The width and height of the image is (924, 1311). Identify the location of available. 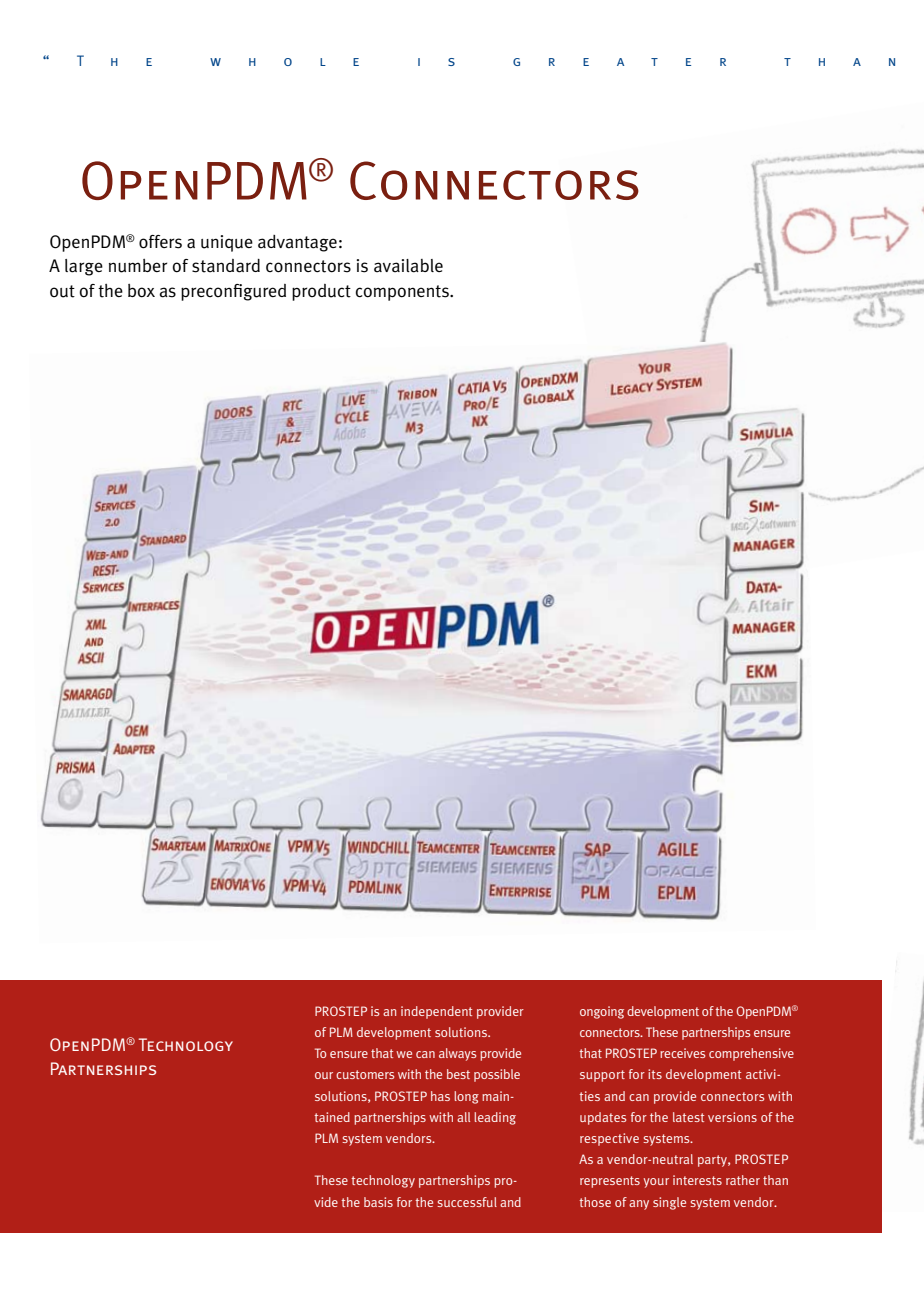
(408, 266).
